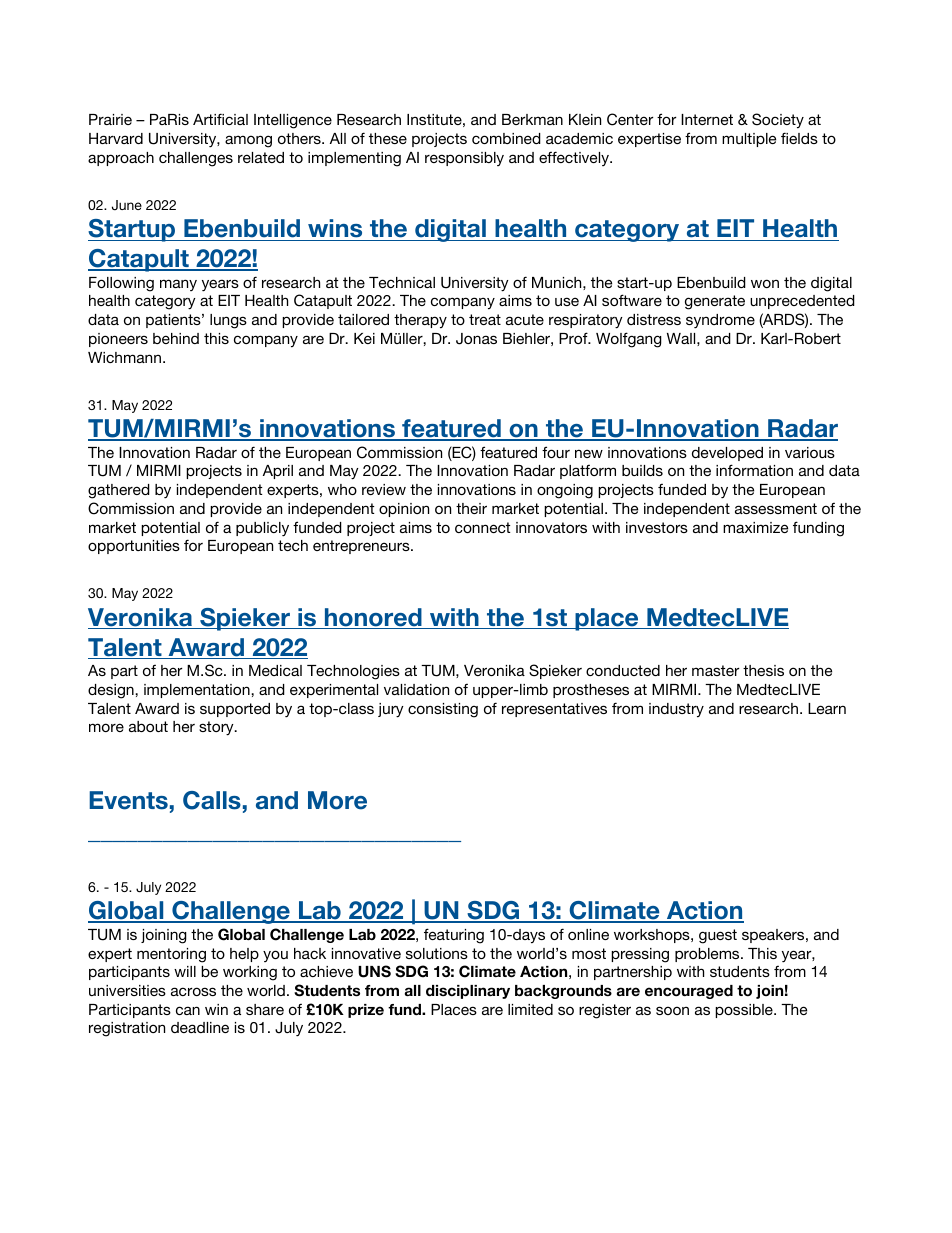 This page has width=952, height=1233. I want to click on story, so click(217, 728).
